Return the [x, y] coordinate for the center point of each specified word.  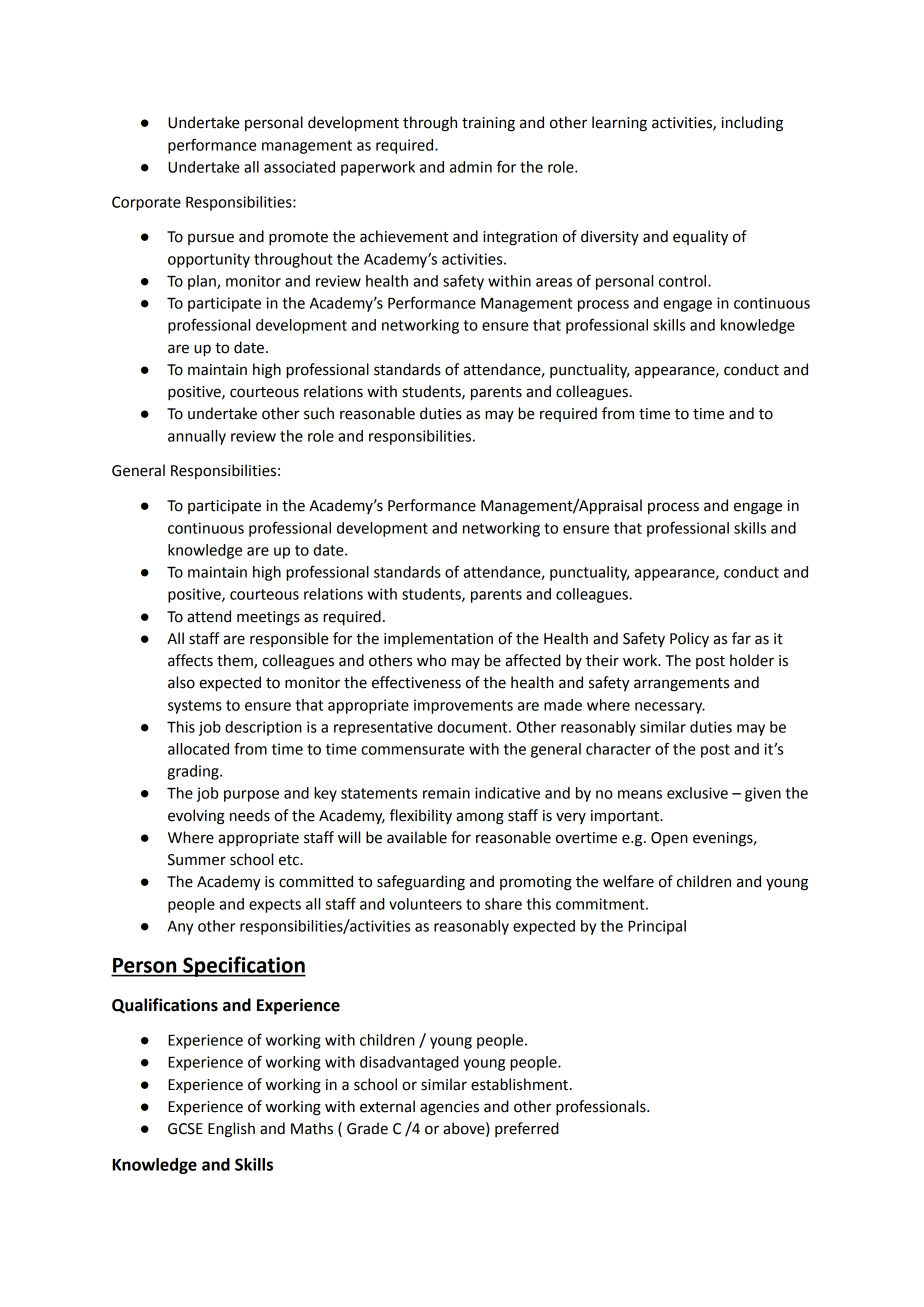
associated [299, 167]
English [231, 1130]
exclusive [697, 793]
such [319, 413]
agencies [449, 1108]
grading [194, 772]
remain [446, 793]
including [752, 124]
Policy [689, 640]
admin [471, 167]
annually [197, 437]
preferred [527, 1129]
